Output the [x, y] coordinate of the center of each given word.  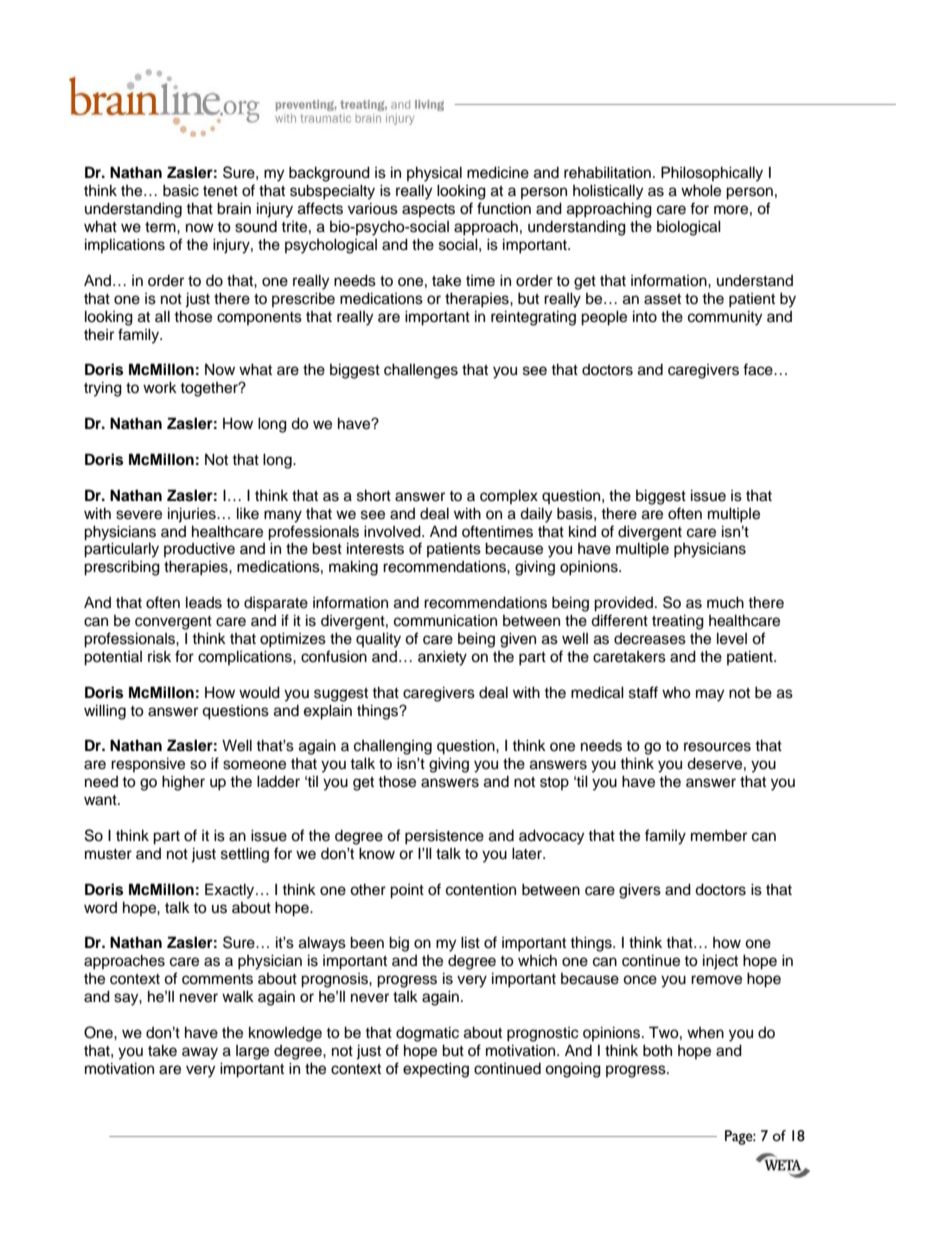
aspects [428, 210]
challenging [393, 747]
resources [717, 747]
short [374, 495]
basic [181, 190]
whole [701, 190]
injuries [193, 515]
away [200, 1053]
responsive [148, 764]
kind [582, 531]
